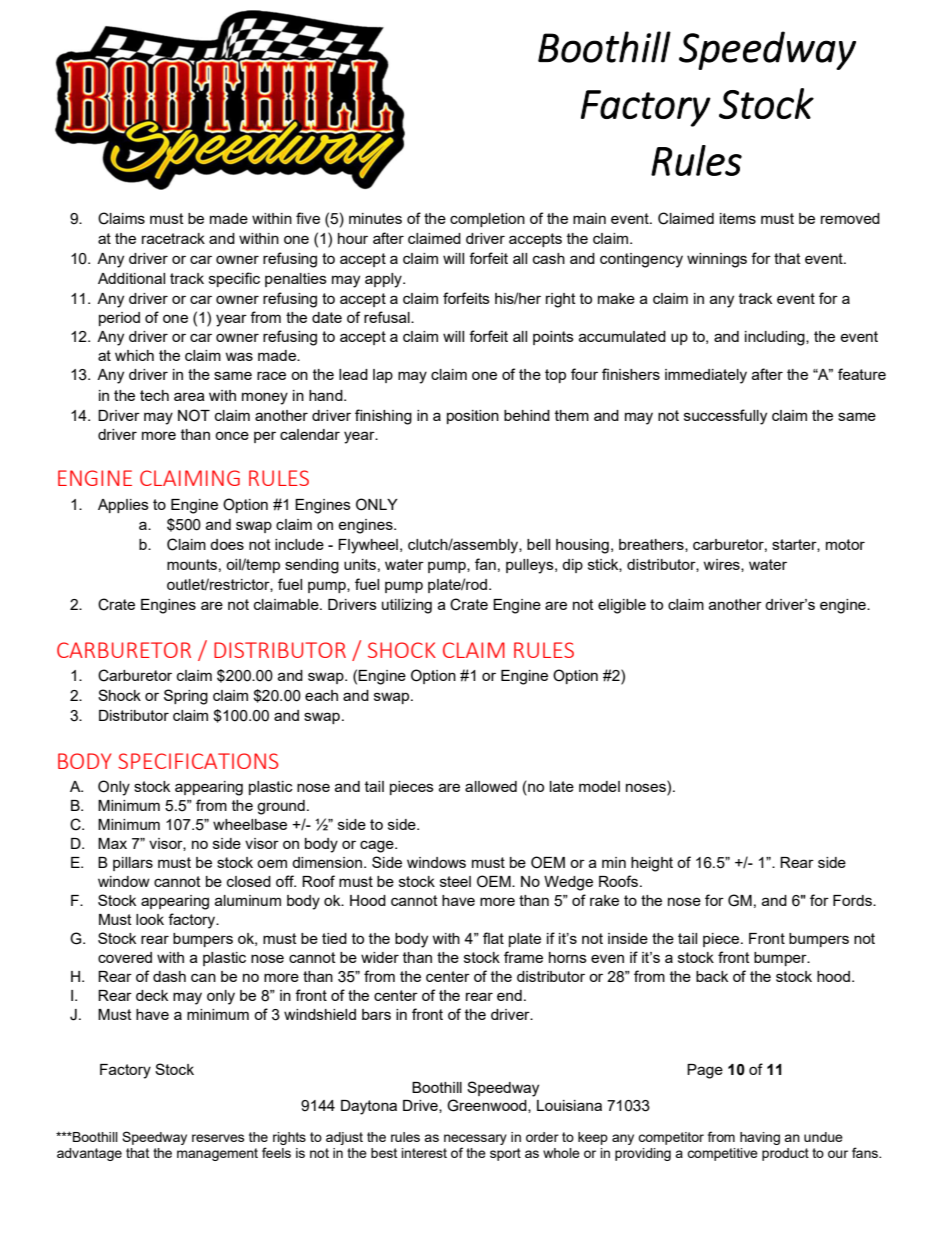  Describe the element at coordinates (131, 278) in the page. I see `Additional` at that location.
